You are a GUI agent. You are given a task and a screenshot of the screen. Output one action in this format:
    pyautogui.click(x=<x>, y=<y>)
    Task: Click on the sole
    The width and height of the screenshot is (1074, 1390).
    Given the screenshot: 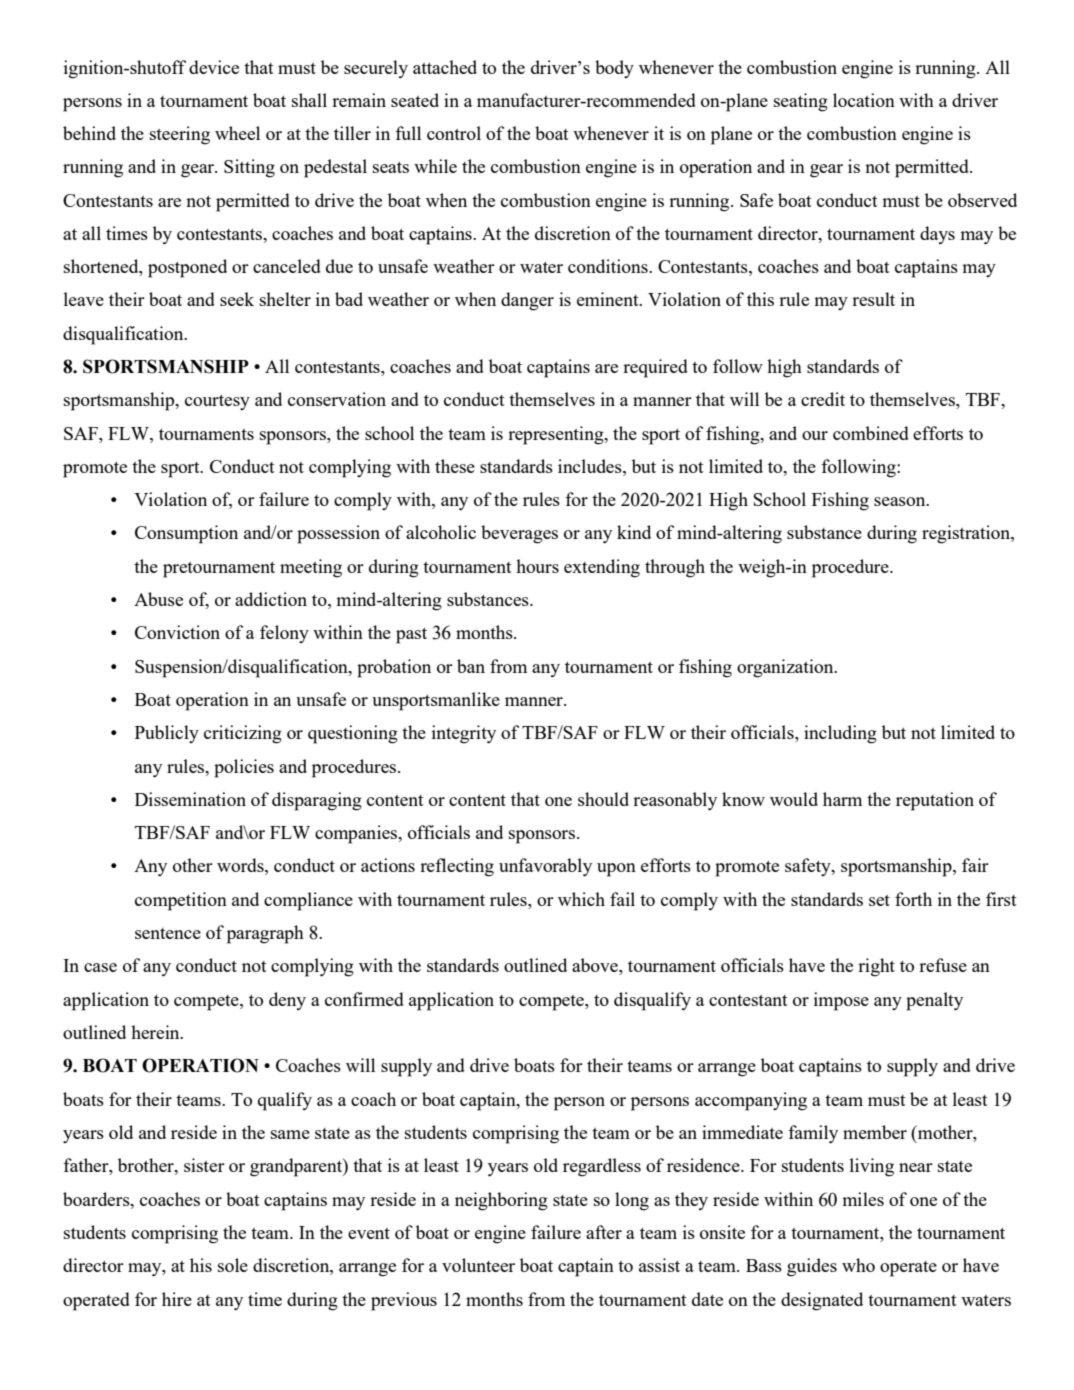 What is the action you would take?
    pyautogui.click(x=233, y=1265)
